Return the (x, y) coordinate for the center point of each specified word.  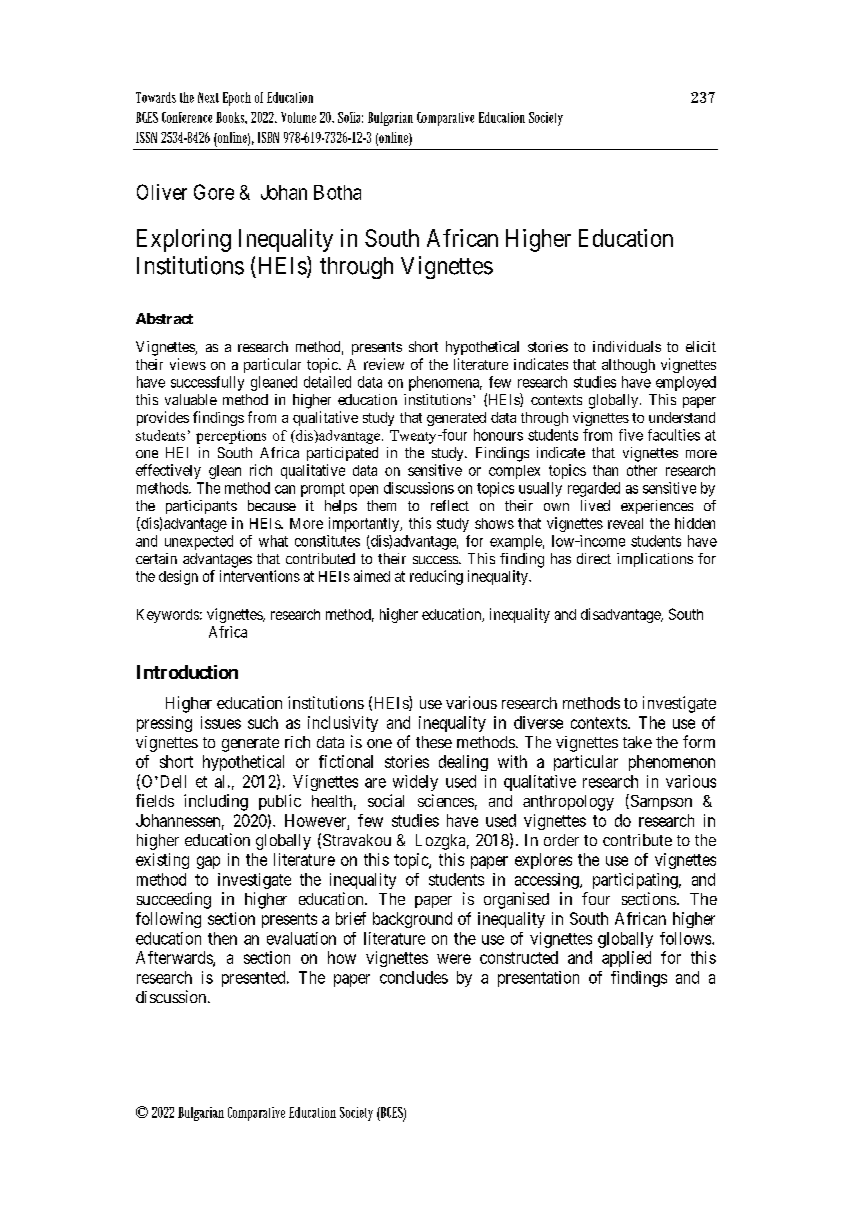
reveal (625, 523)
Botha (337, 192)
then (222, 938)
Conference (187, 117)
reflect (450, 505)
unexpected (199, 542)
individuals (627, 346)
